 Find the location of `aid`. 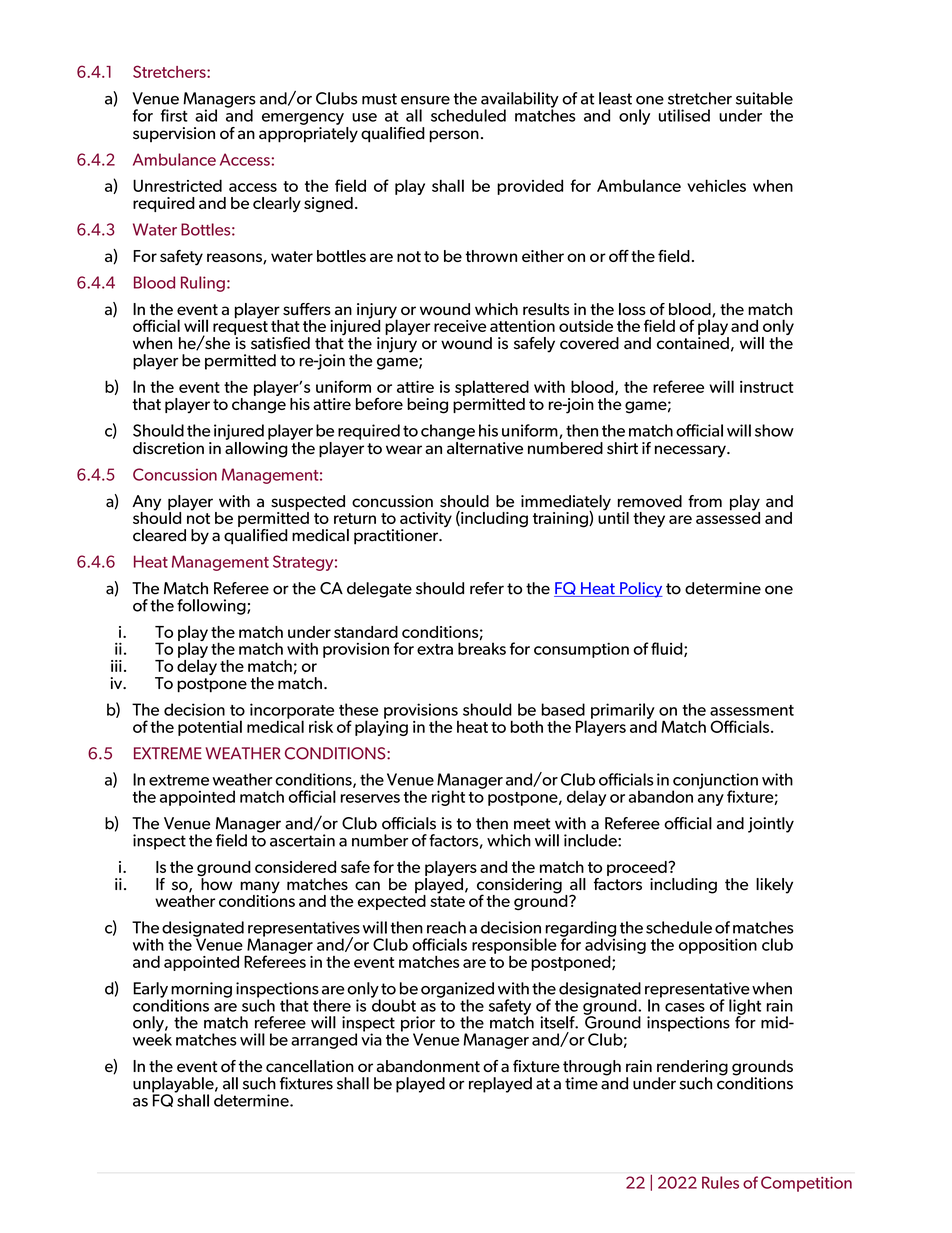

aid is located at coordinates (206, 115).
